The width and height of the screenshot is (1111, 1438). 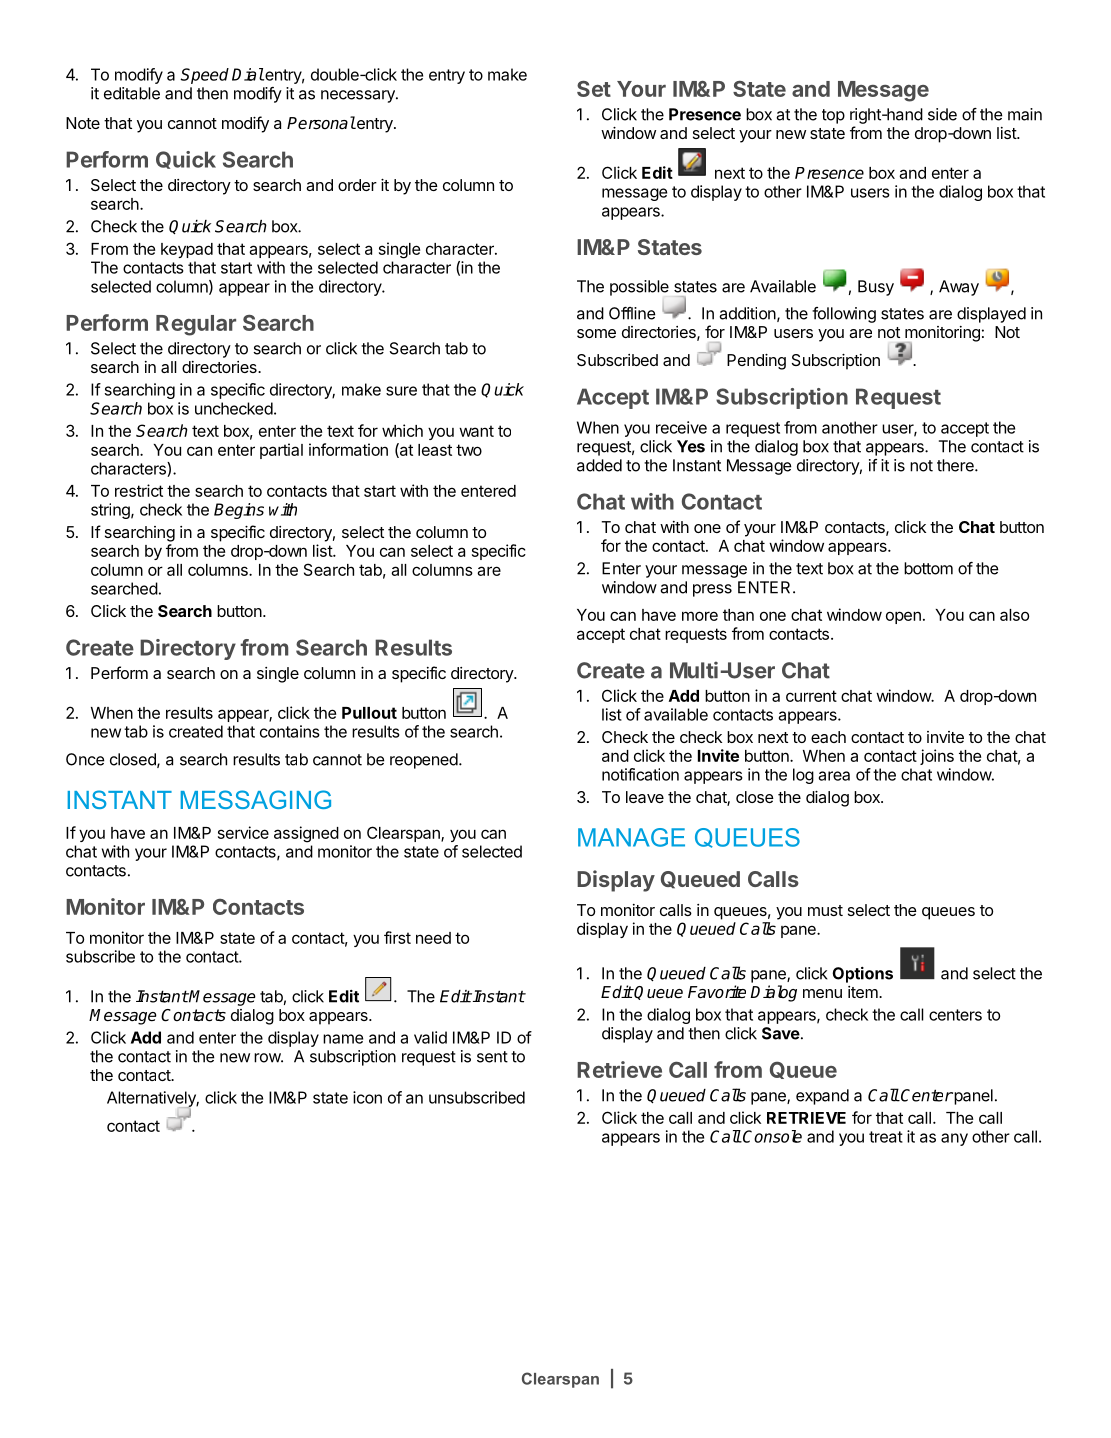 What do you see at coordinates (256, 799) in the screenshot?
I see `MESSAGING` at bounding box center [256, 799].
